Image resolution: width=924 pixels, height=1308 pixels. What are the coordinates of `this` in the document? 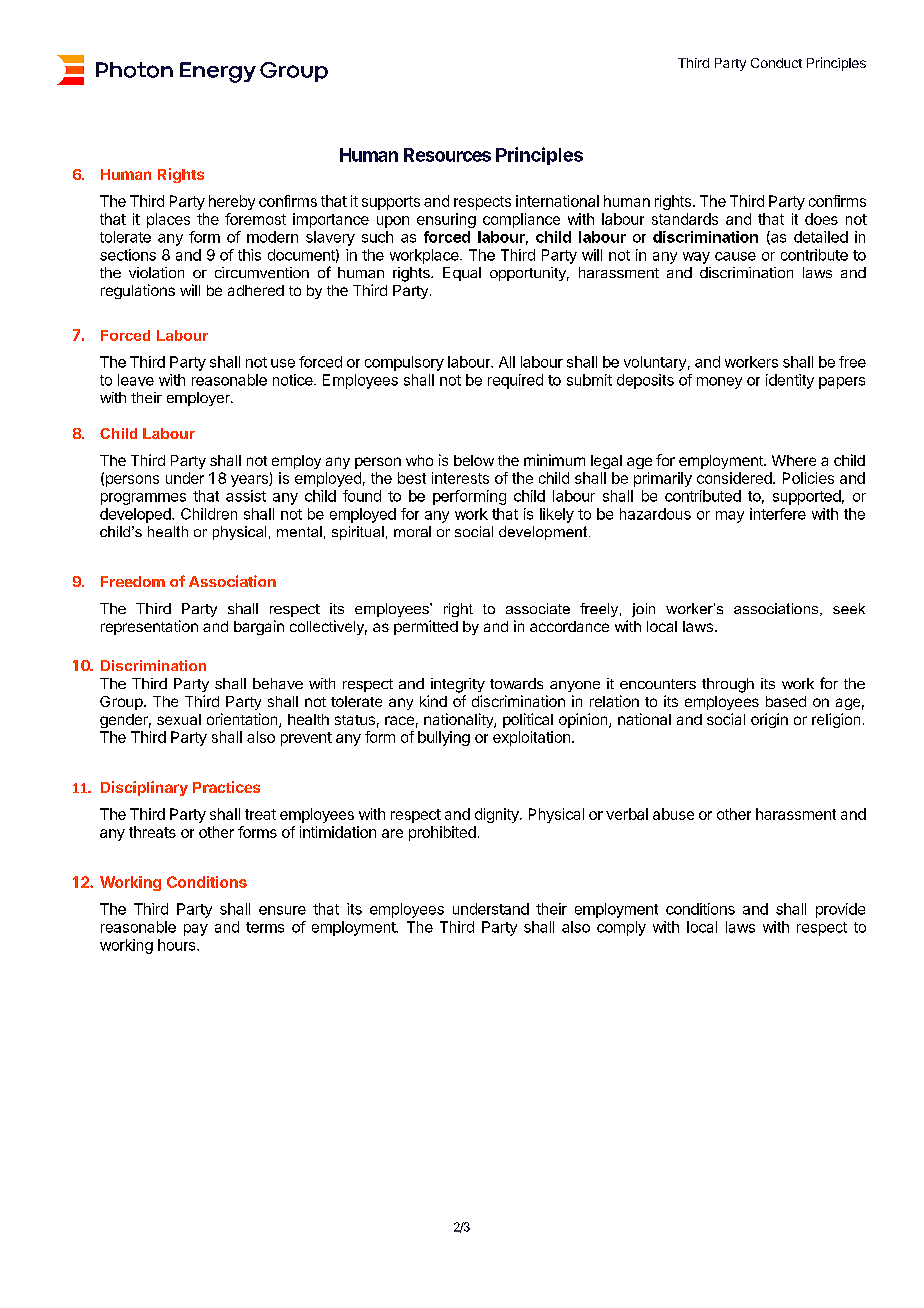 It's located at (249, 255).
